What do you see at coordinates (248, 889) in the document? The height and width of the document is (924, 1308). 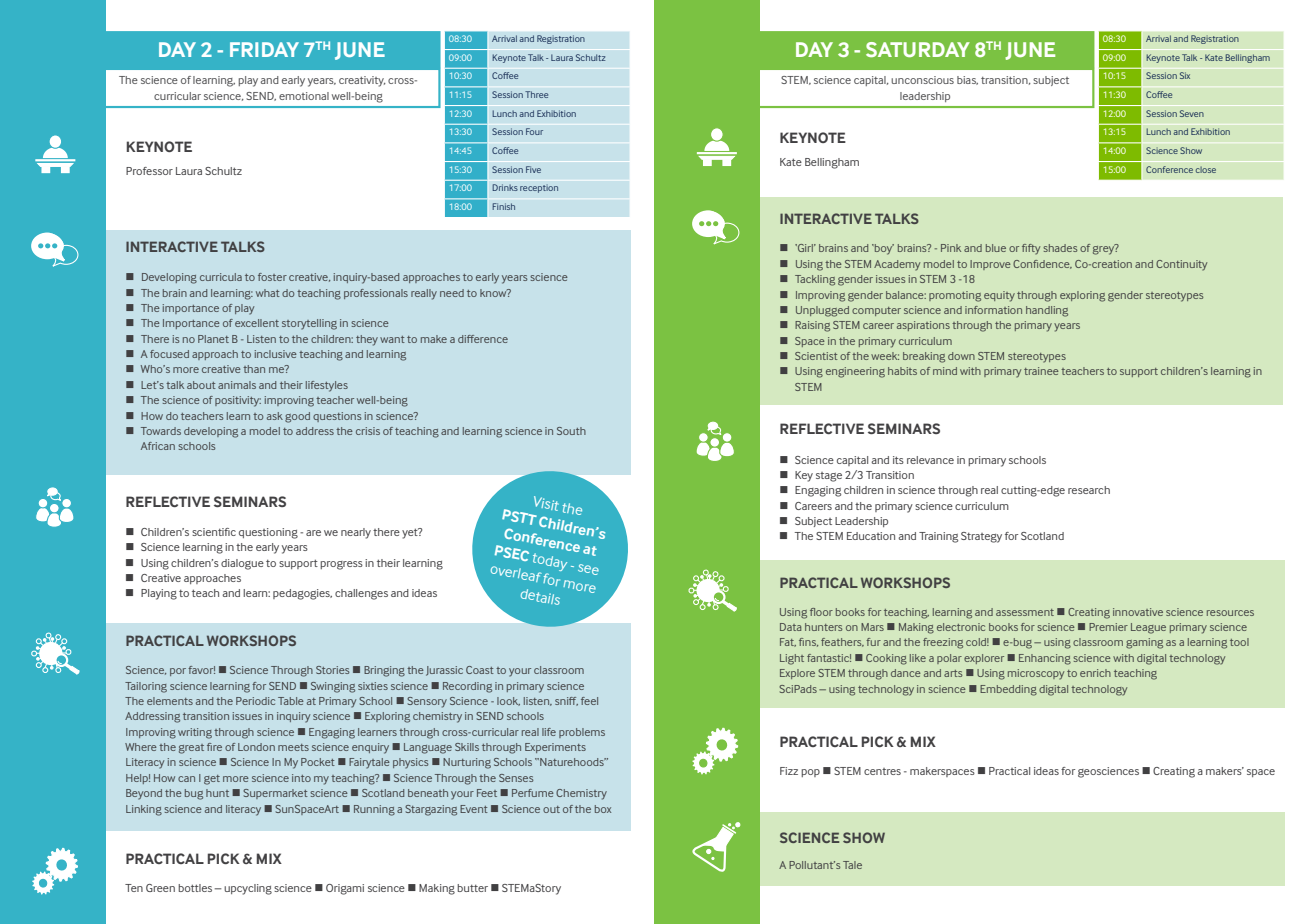 I see `upcycling` at bounding box center [248, 889].
